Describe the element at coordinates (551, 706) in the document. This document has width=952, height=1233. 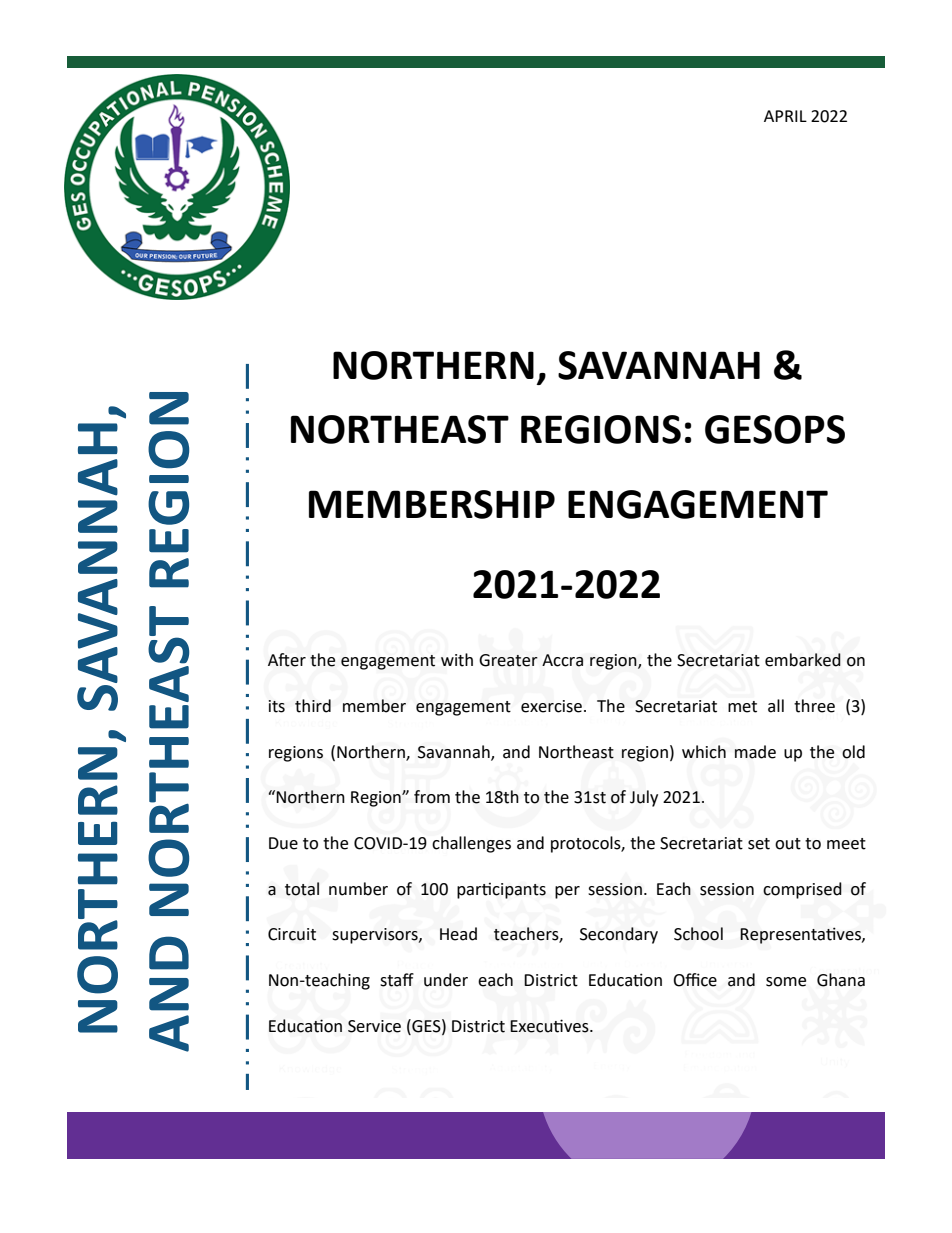
I see `exercise` at that location.
